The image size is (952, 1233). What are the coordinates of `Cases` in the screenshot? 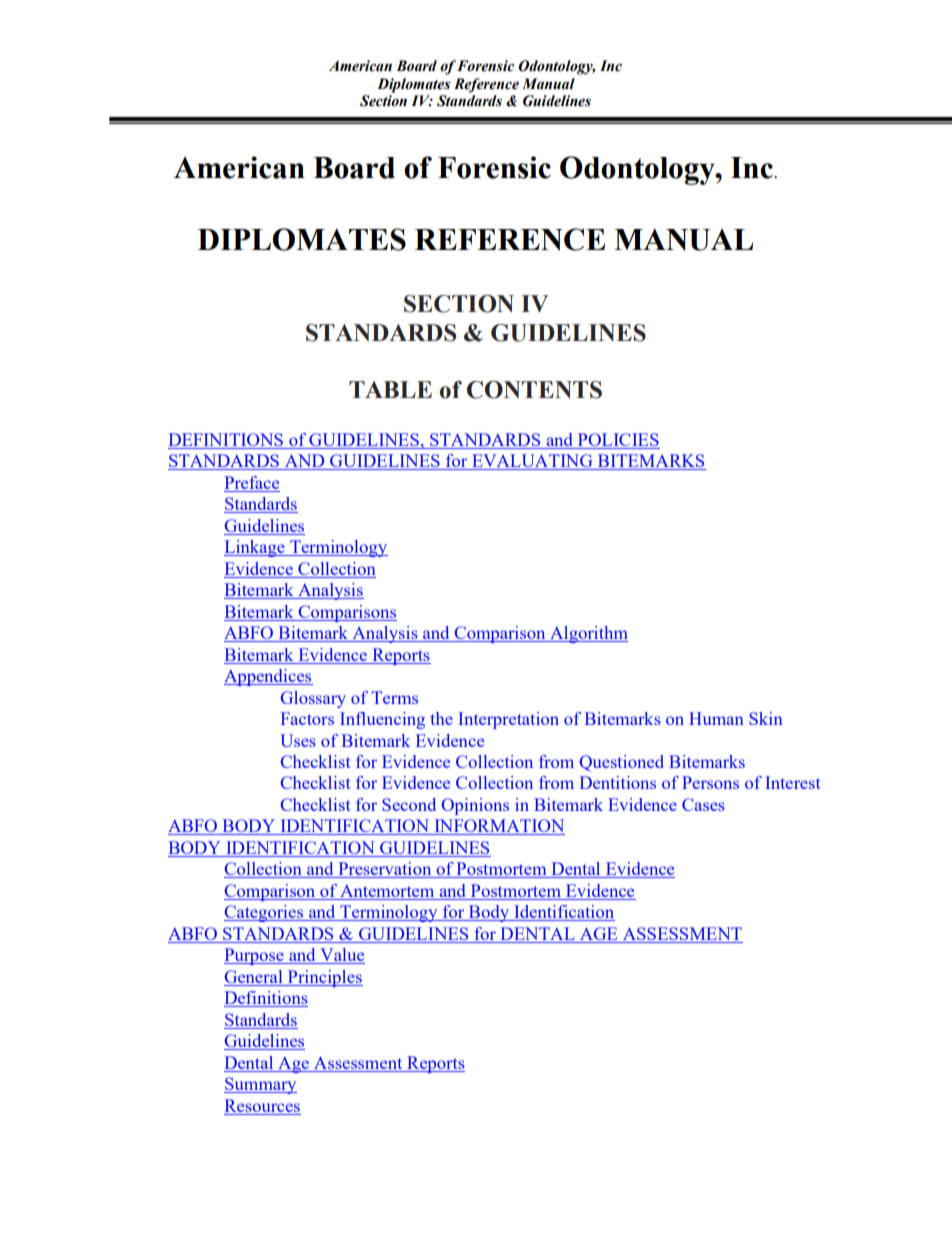 It's located at (703, 804).
